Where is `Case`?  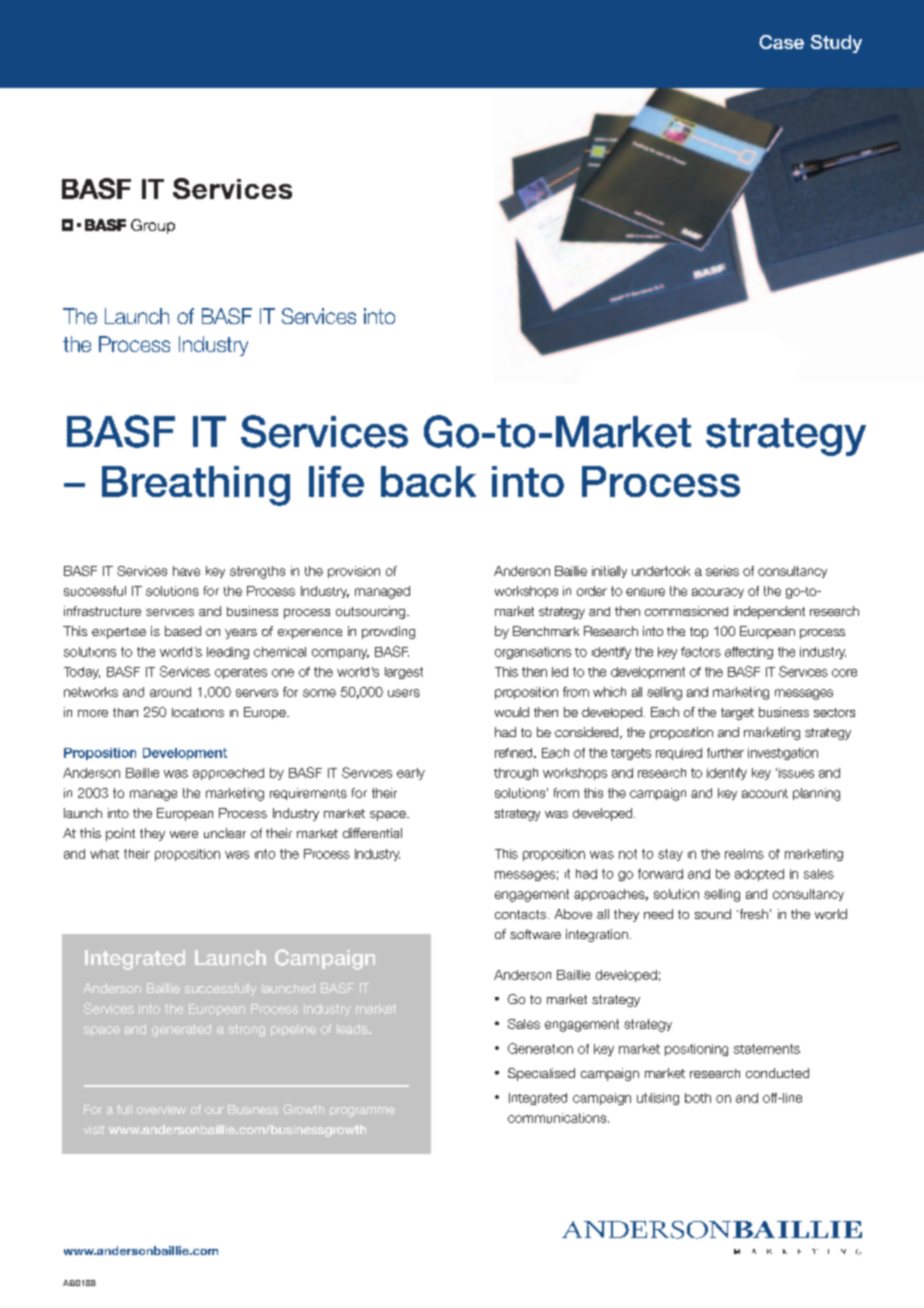 Case is located at coordinates (781, 42).
